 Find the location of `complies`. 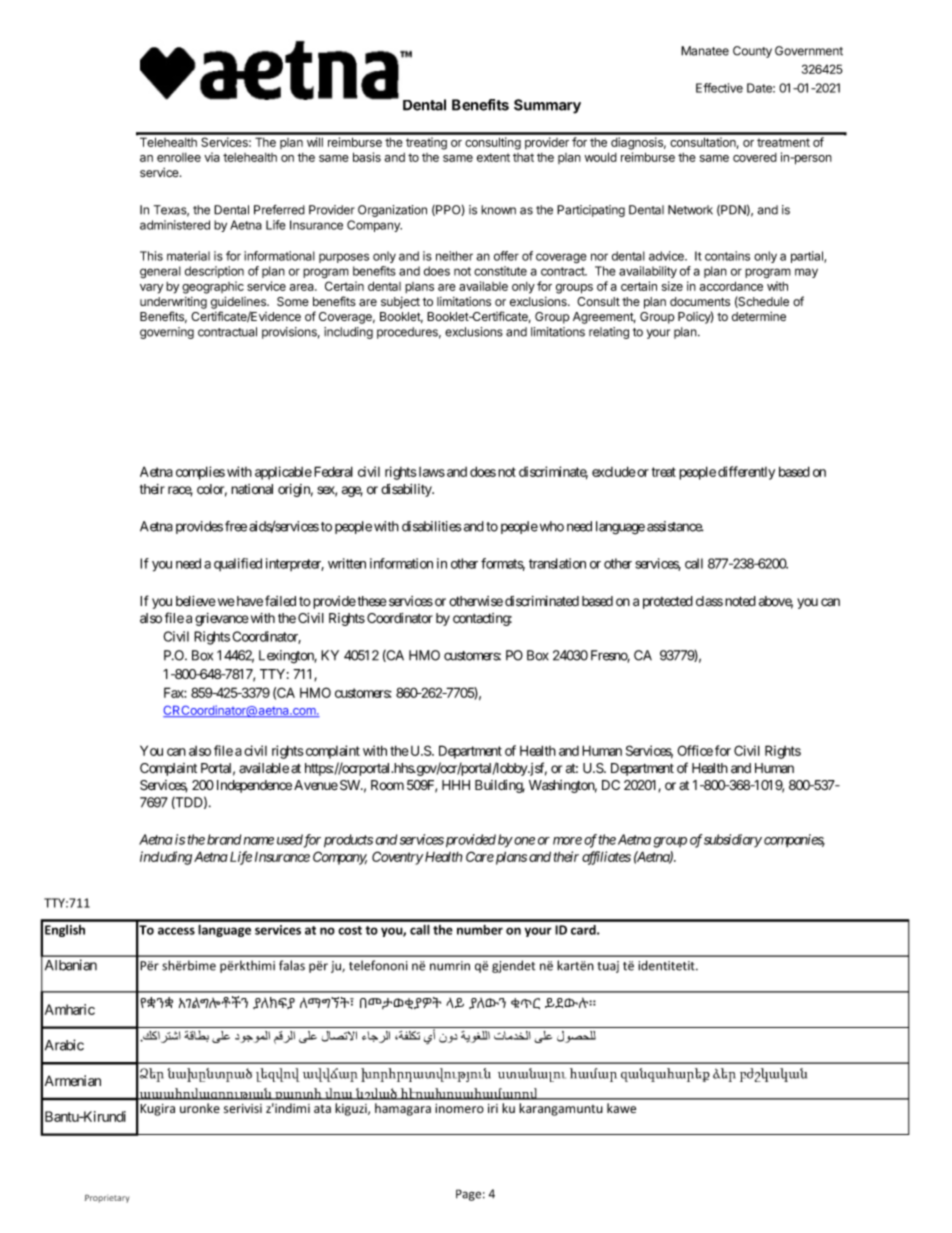

complies is located at coordinates (200, 473).
